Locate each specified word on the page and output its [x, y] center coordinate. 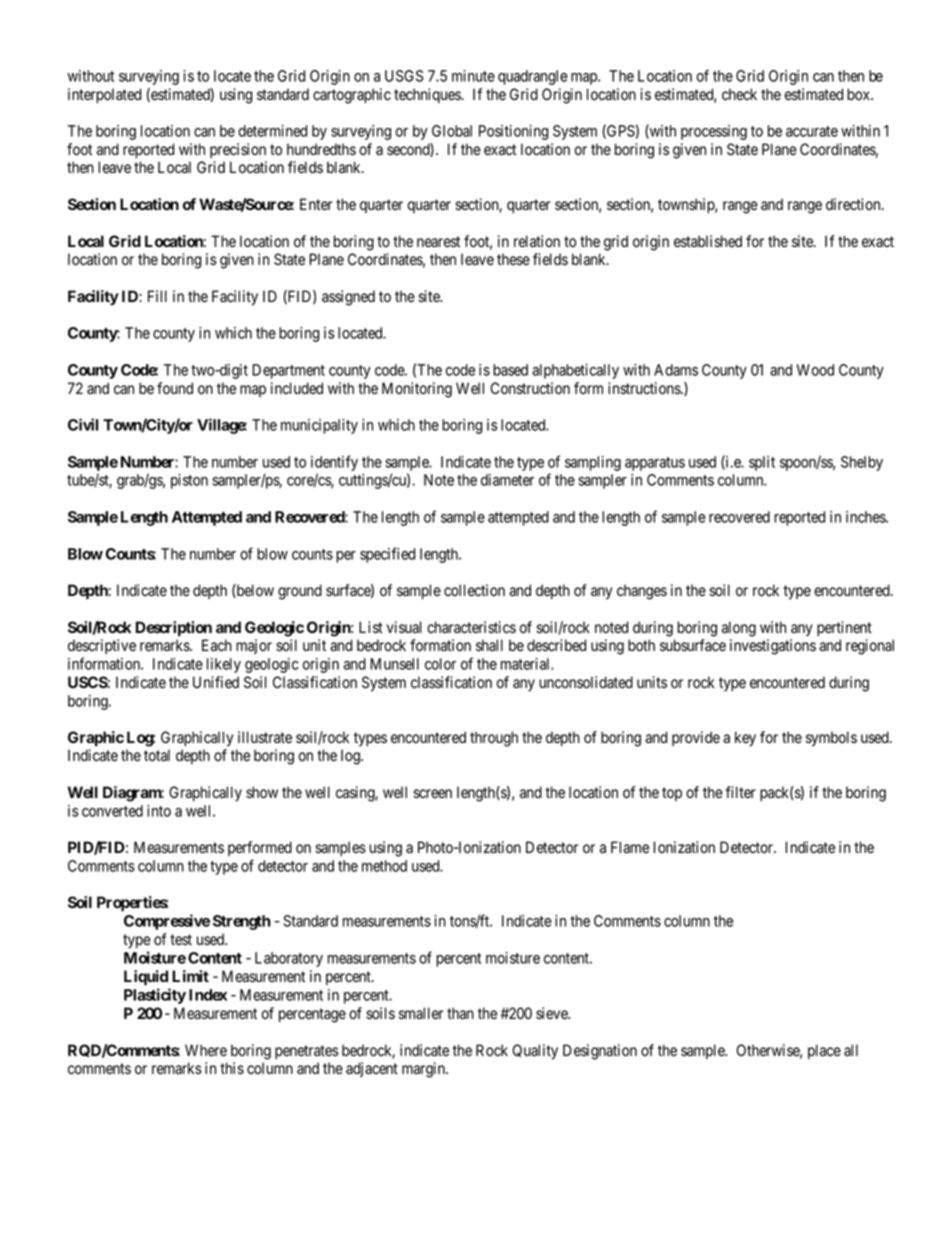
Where [206, 1050]
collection [474, 590]
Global [452, 131]
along [739, 629]
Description [174, 629]
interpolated [104, 95]
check [739, 94]
